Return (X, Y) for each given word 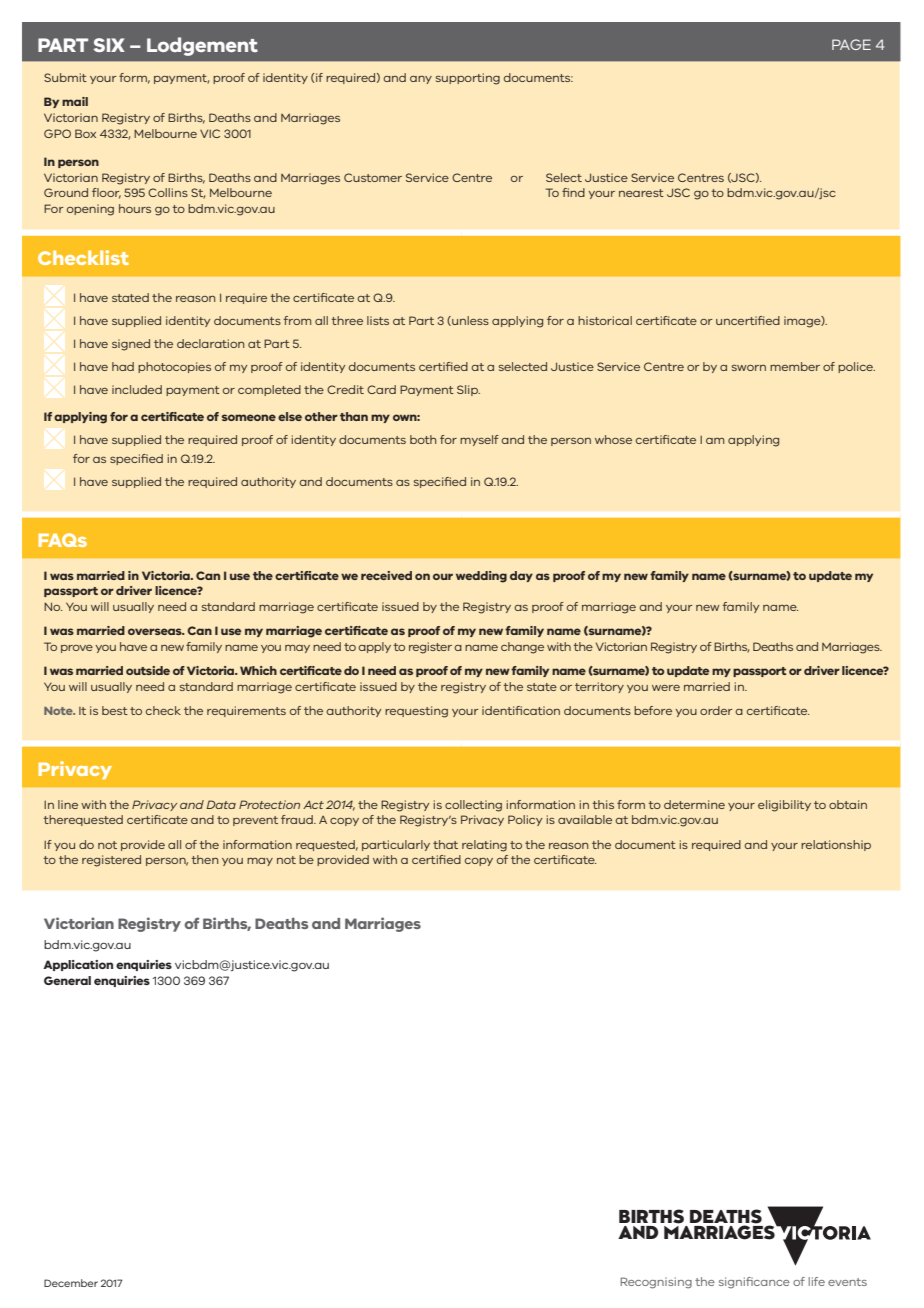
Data (221, 804)
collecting (473, 806)
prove (77, 649)
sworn (749, 368)
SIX (109, 45)
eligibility (784, 806)
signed (131, 345)
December (71, 1283)
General (67, 980)
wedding (481, 577)
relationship (836, 845)
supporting (468, 79)
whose (613, 439)
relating (484, 846)
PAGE (851, 44)
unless (469, 321)
